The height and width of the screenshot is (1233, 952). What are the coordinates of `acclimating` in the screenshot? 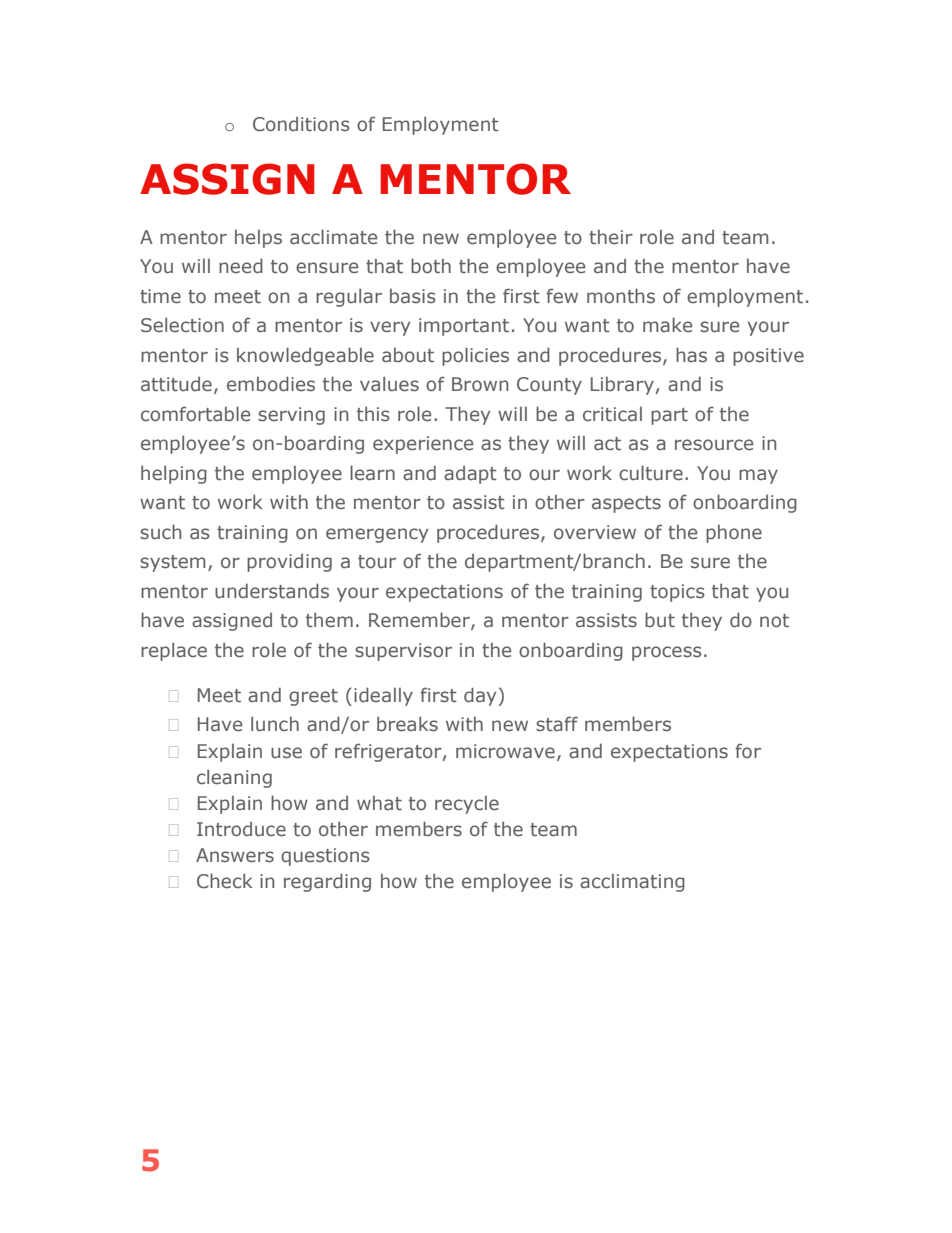 It's located at (632, 883).
